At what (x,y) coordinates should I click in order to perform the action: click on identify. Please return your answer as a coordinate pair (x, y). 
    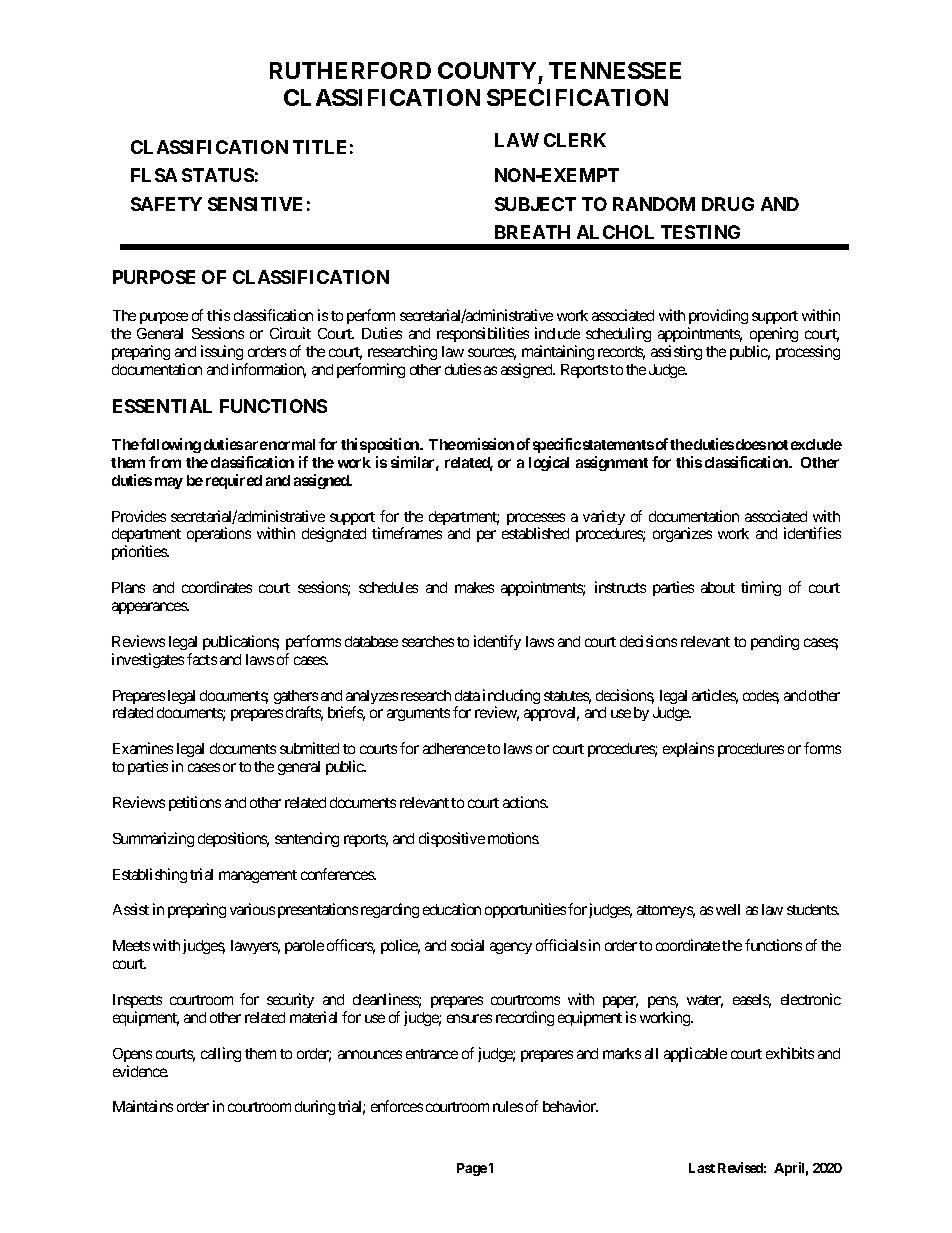
    Looking at the image, I should click on (497, 642).
